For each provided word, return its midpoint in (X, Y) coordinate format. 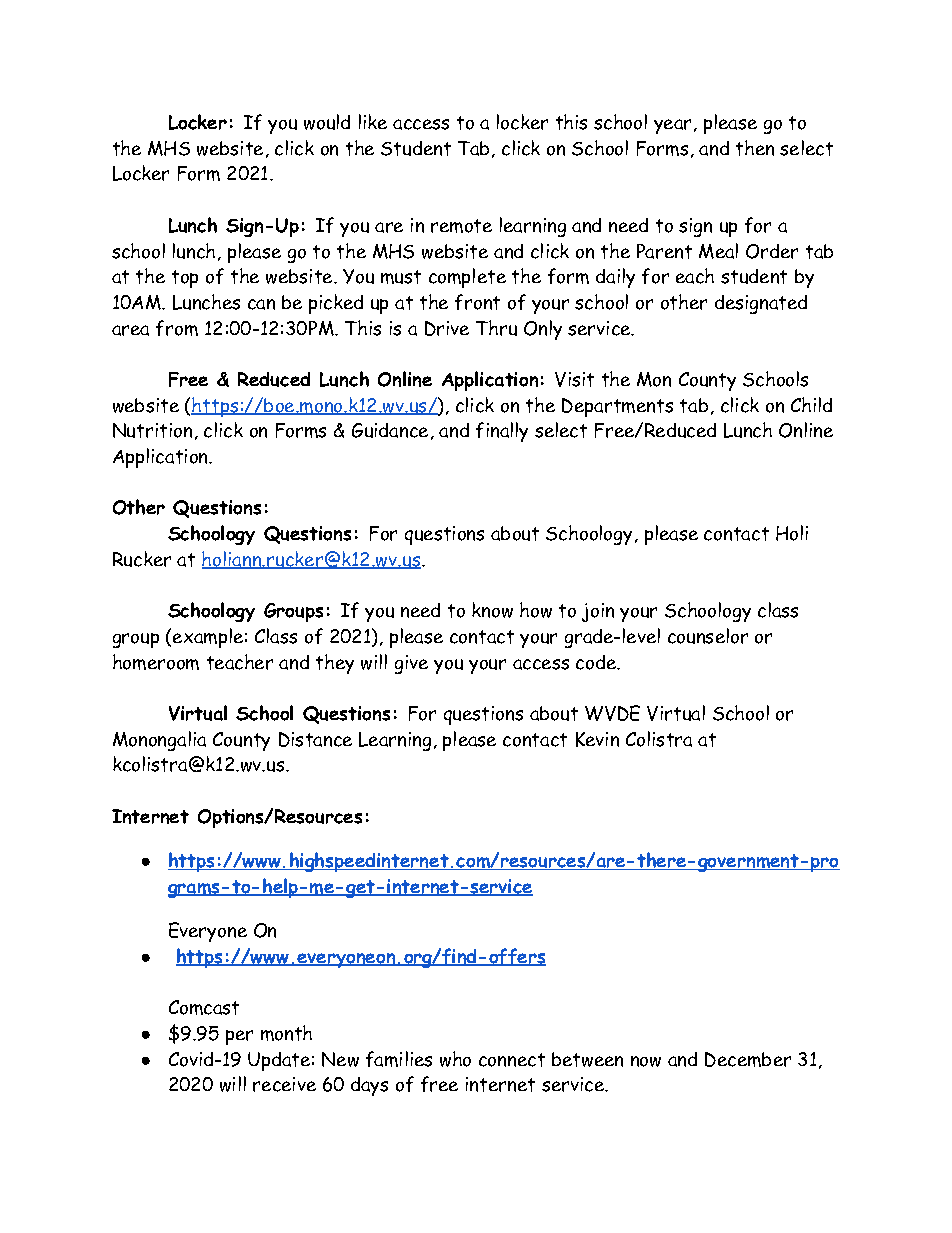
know (492, 610)
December (748, 1059)
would (327, 122)
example (208, 638)
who (455, 1059)
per (239, 1037)
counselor (708, 636)
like (373, 121)
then (755, 148)
